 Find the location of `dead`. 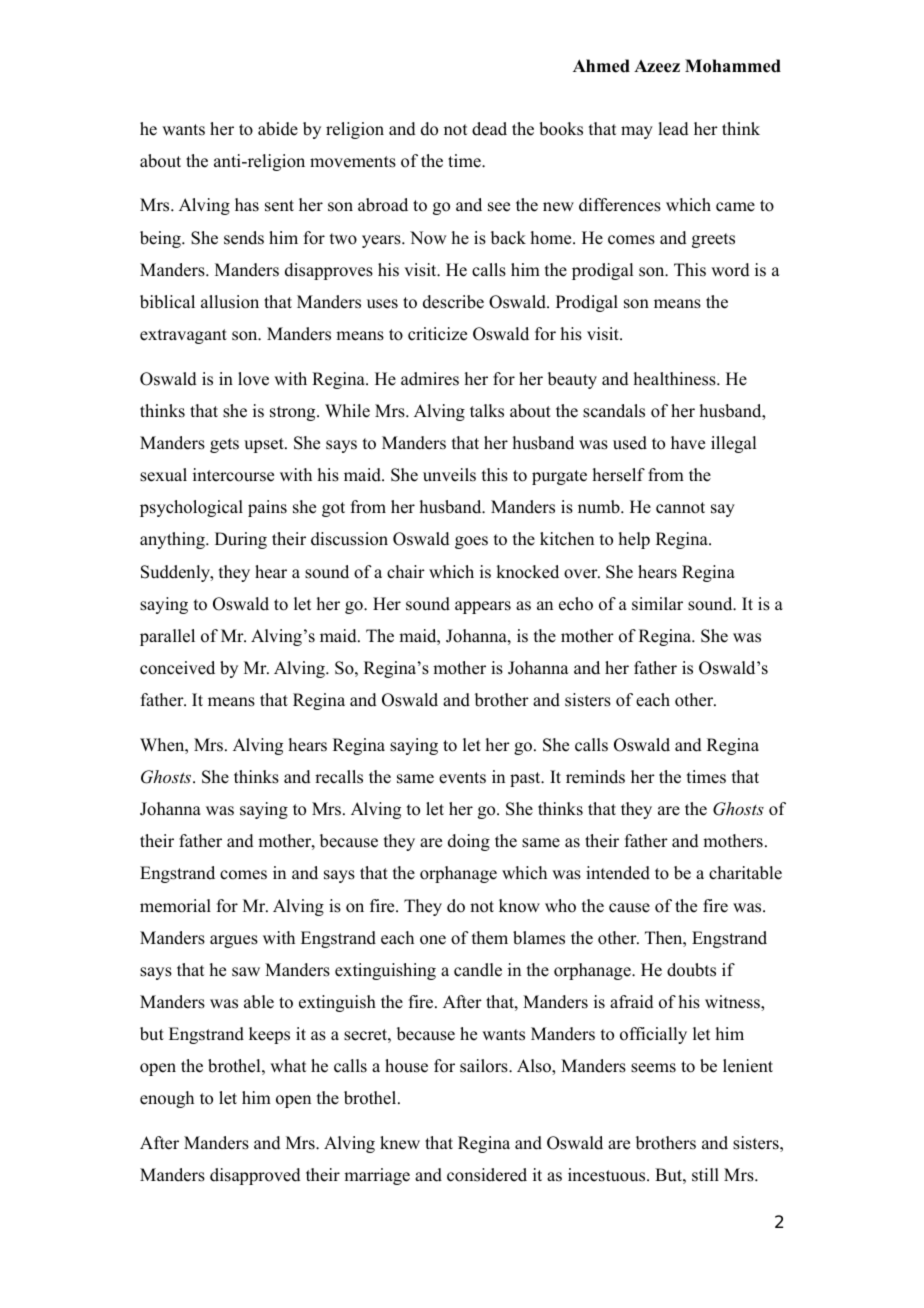

dead is located at coordinates (489, 129).
